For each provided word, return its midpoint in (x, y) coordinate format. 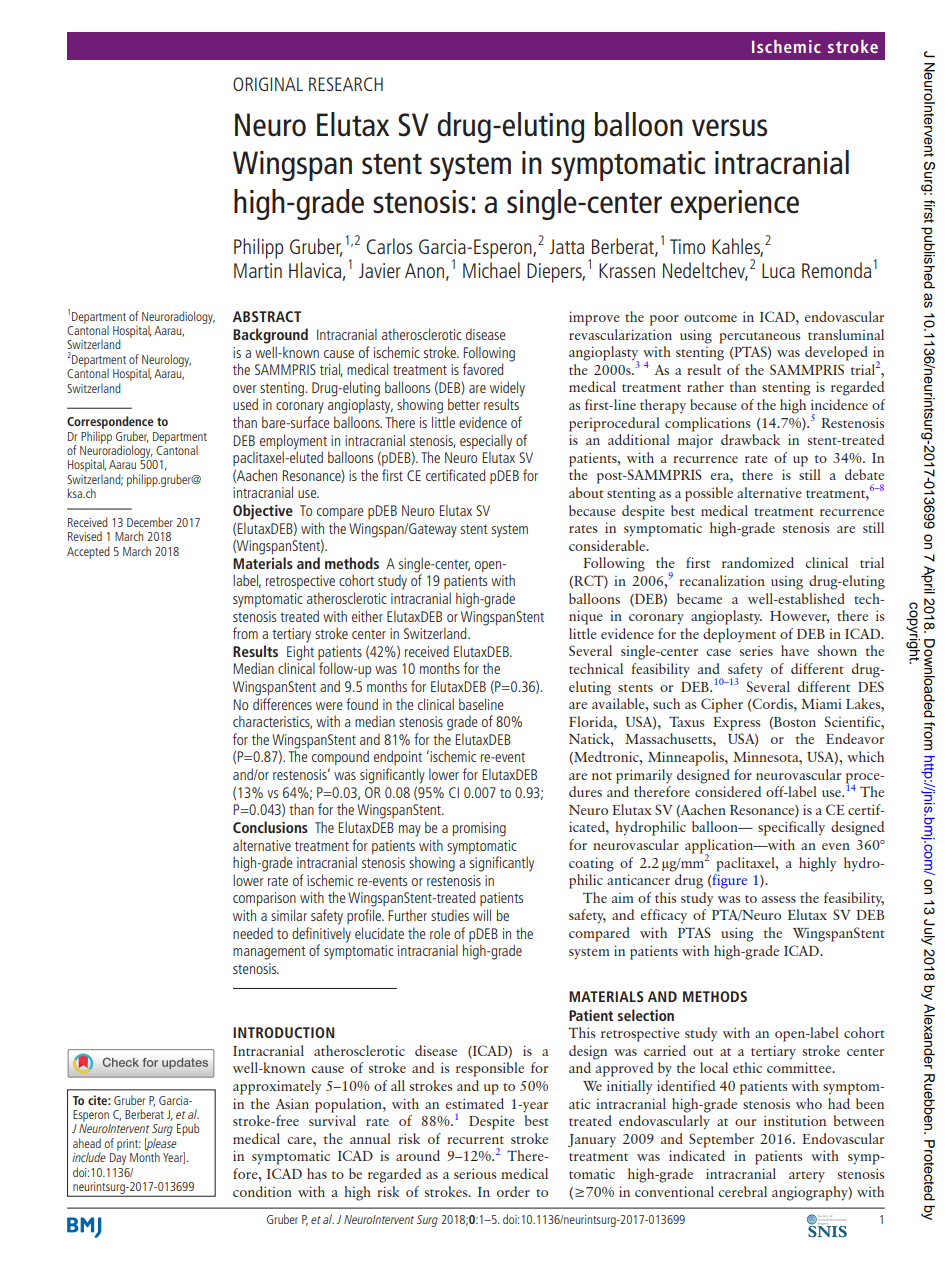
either (367, 616)
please (161, 1145)
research (346, 84)
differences (282, 704)
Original (268, 84)
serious (475, 1173)
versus (729, 128)
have (795, 650)
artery (807, 1177)
